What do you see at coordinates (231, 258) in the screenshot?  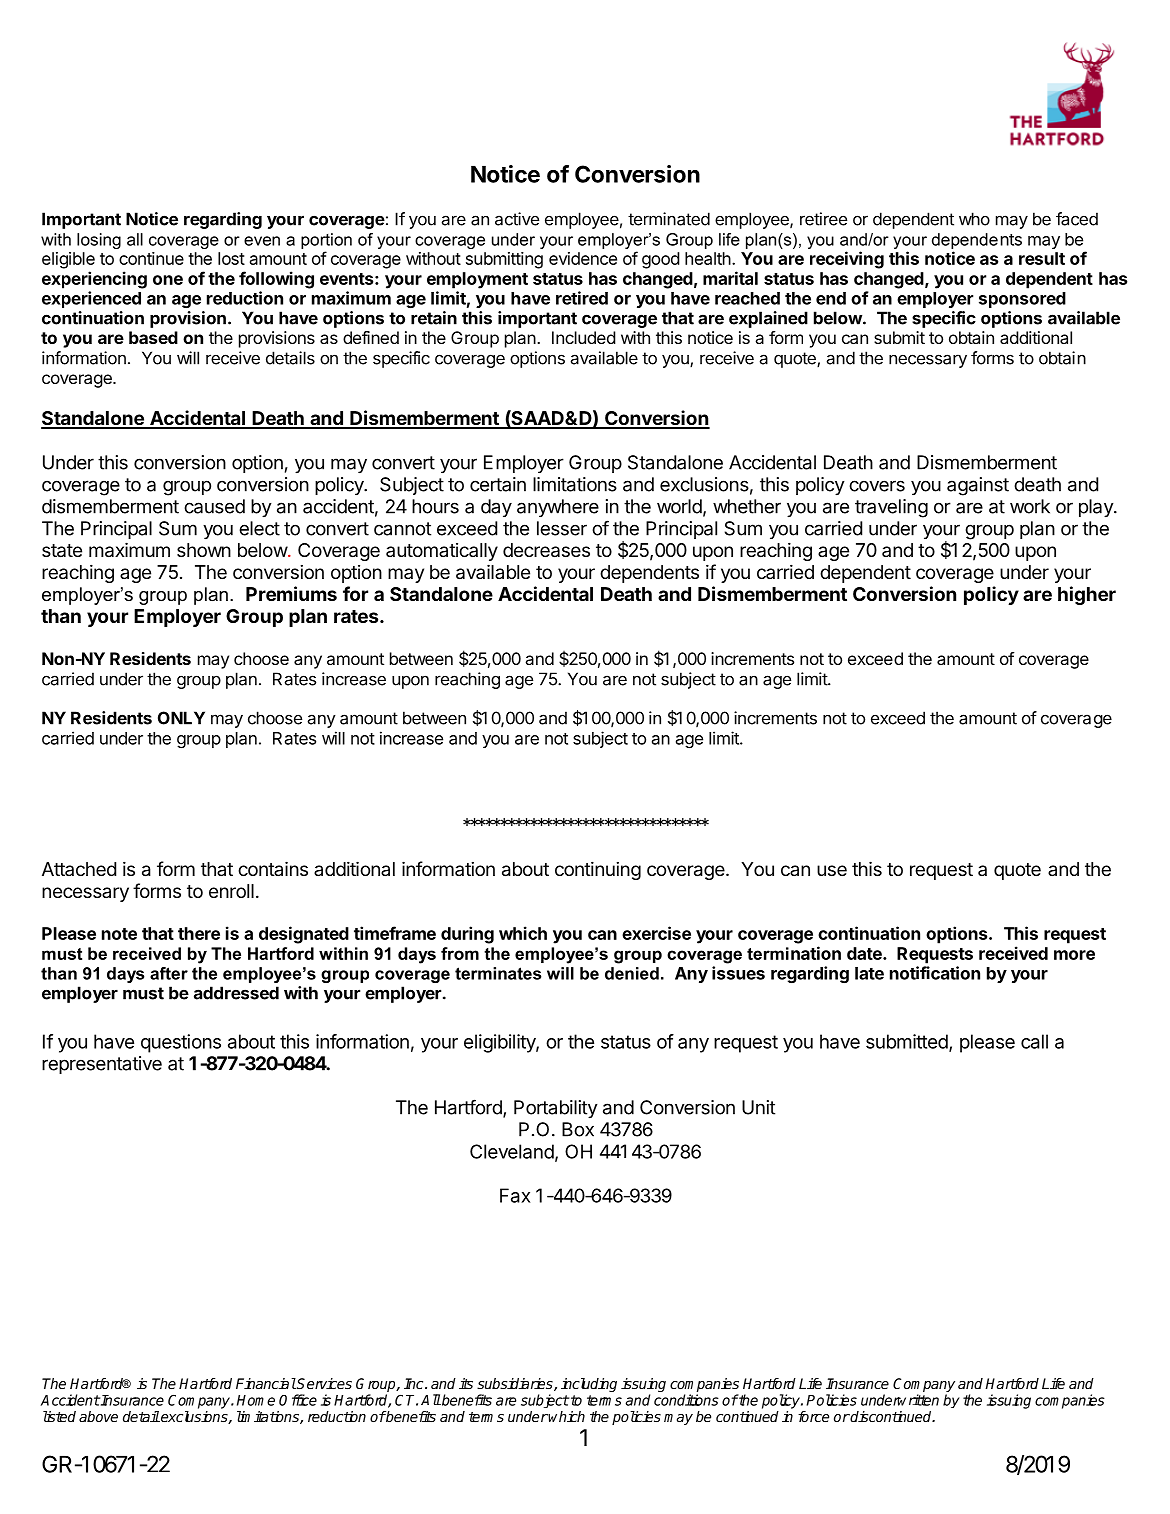 I see `lost` at bounding box center [231, 258].
